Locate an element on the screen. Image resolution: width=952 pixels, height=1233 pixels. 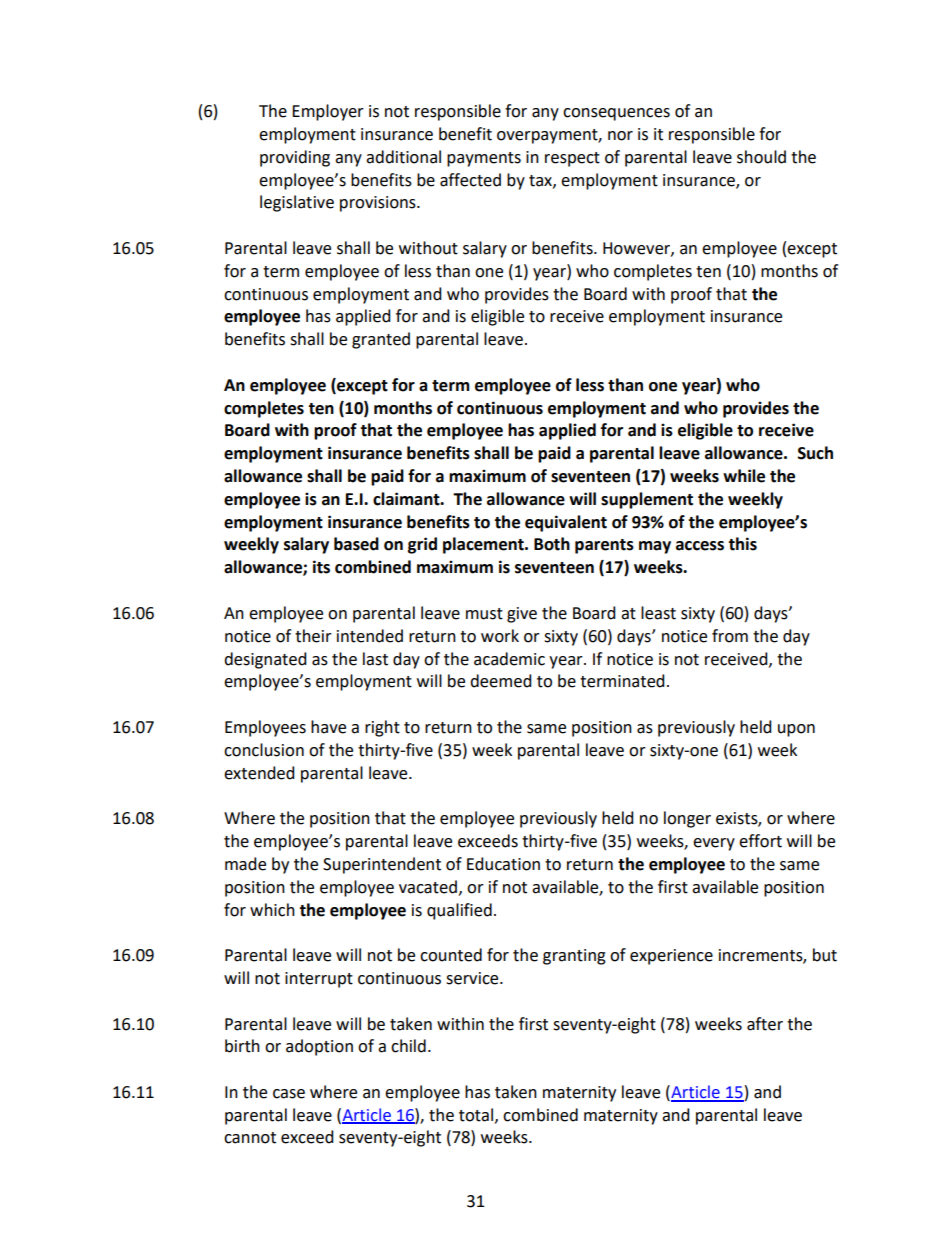
from is located at coordinates (730, 636).
